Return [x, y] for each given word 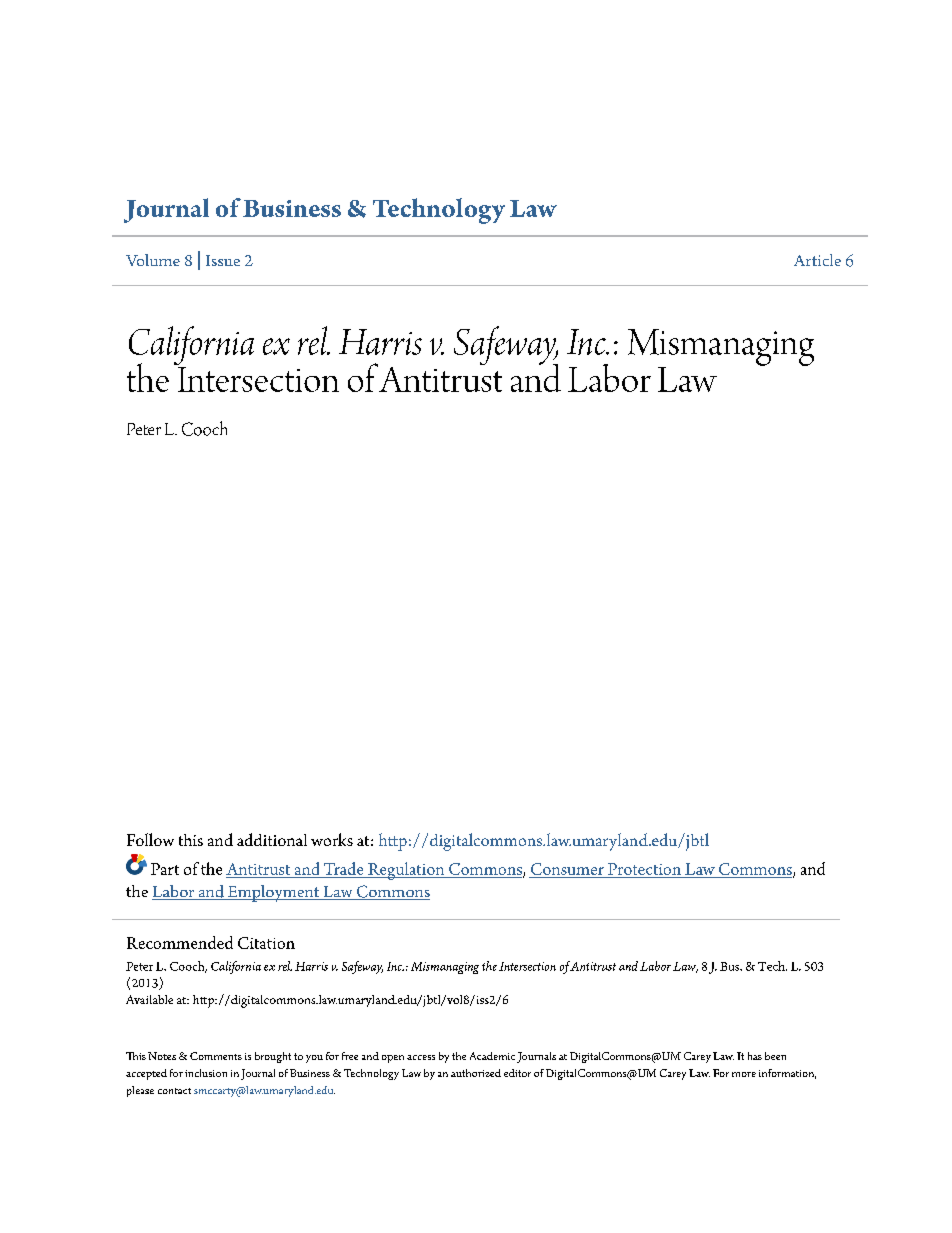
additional [272, 839]
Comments [216, 1056]
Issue [223, 260]
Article [817, 260]
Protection [644, 869]
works [332, 839]
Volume [153, 260]
